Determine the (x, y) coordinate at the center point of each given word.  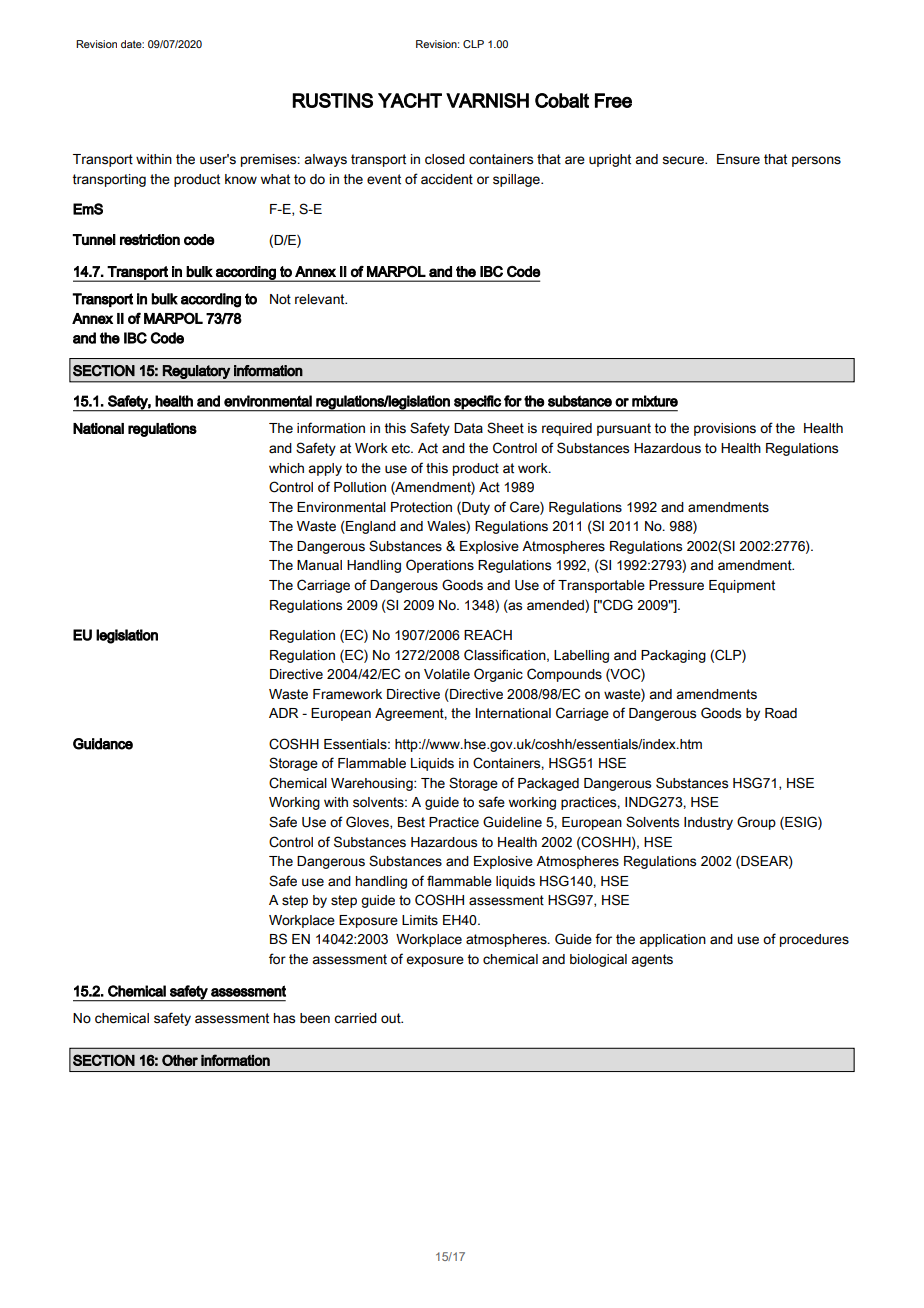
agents (652, 960)
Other (180, 1060)
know (241, 179)
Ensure (738, 159)
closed (445, 159)
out (392, 1018)
